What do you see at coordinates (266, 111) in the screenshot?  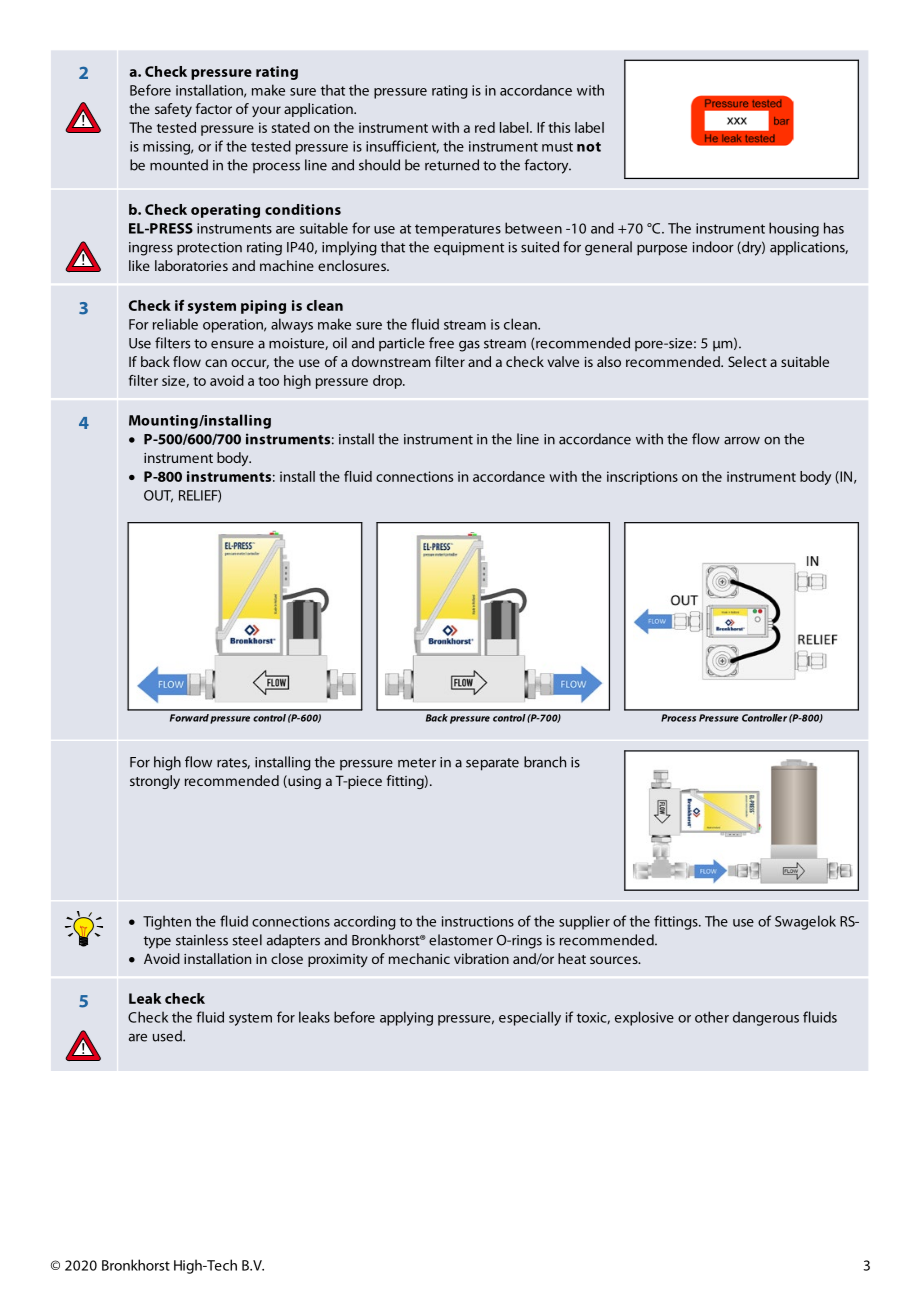 I see `your` at bounding box center [266, 111].
